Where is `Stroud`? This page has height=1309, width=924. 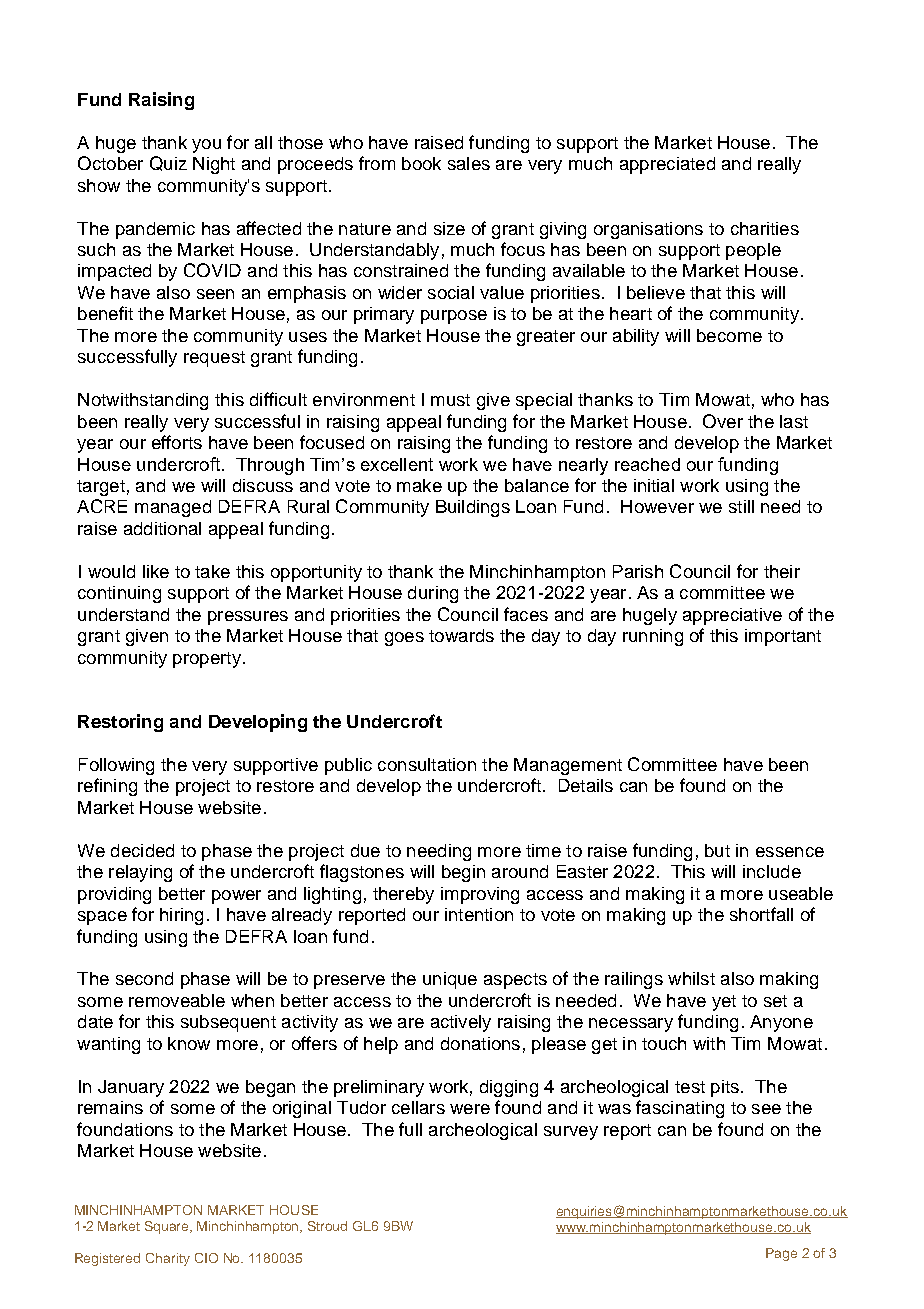 Stroud is located at coordinates (327, 1226).
